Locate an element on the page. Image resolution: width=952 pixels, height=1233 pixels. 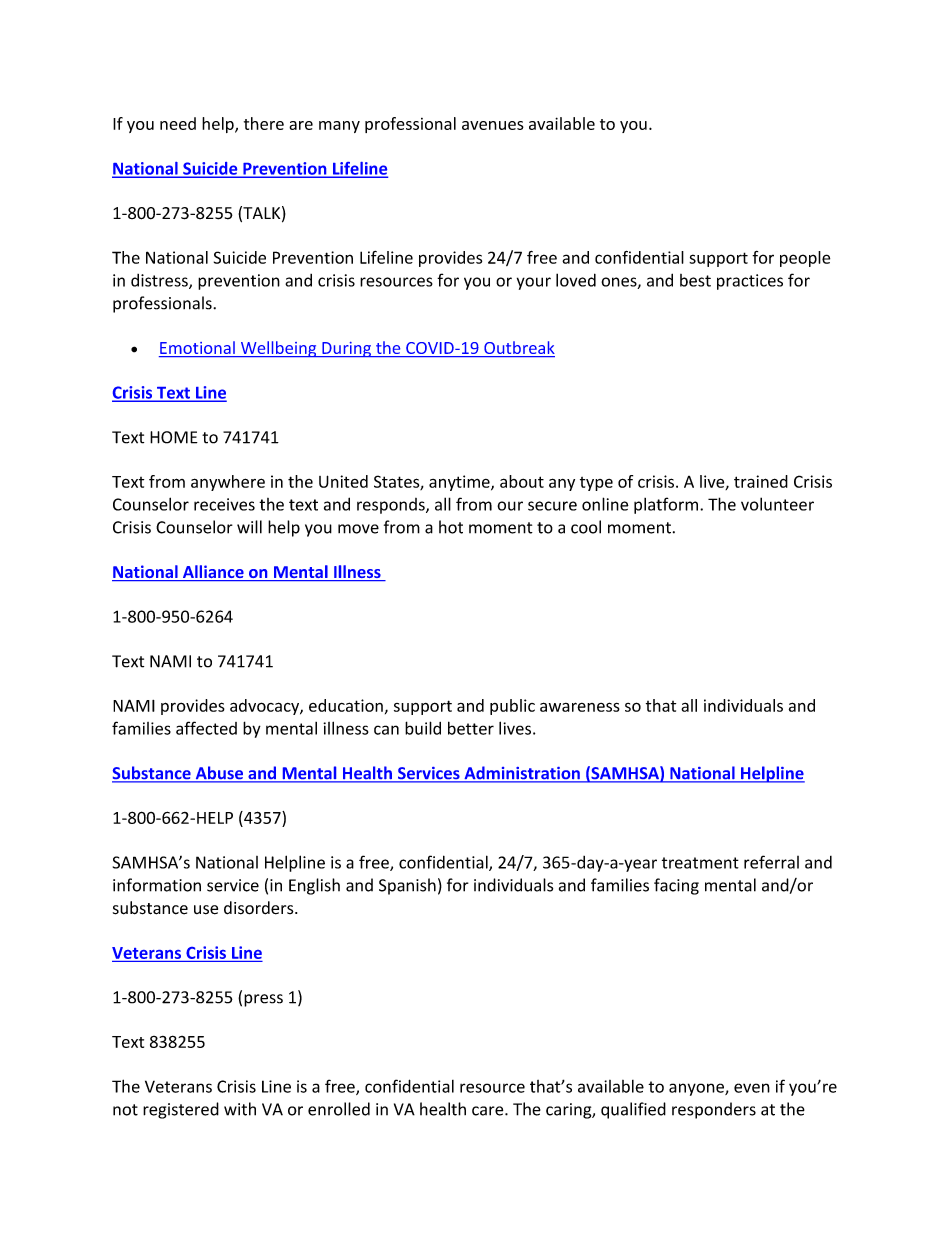
platform is located at coordinates (666, 505).
